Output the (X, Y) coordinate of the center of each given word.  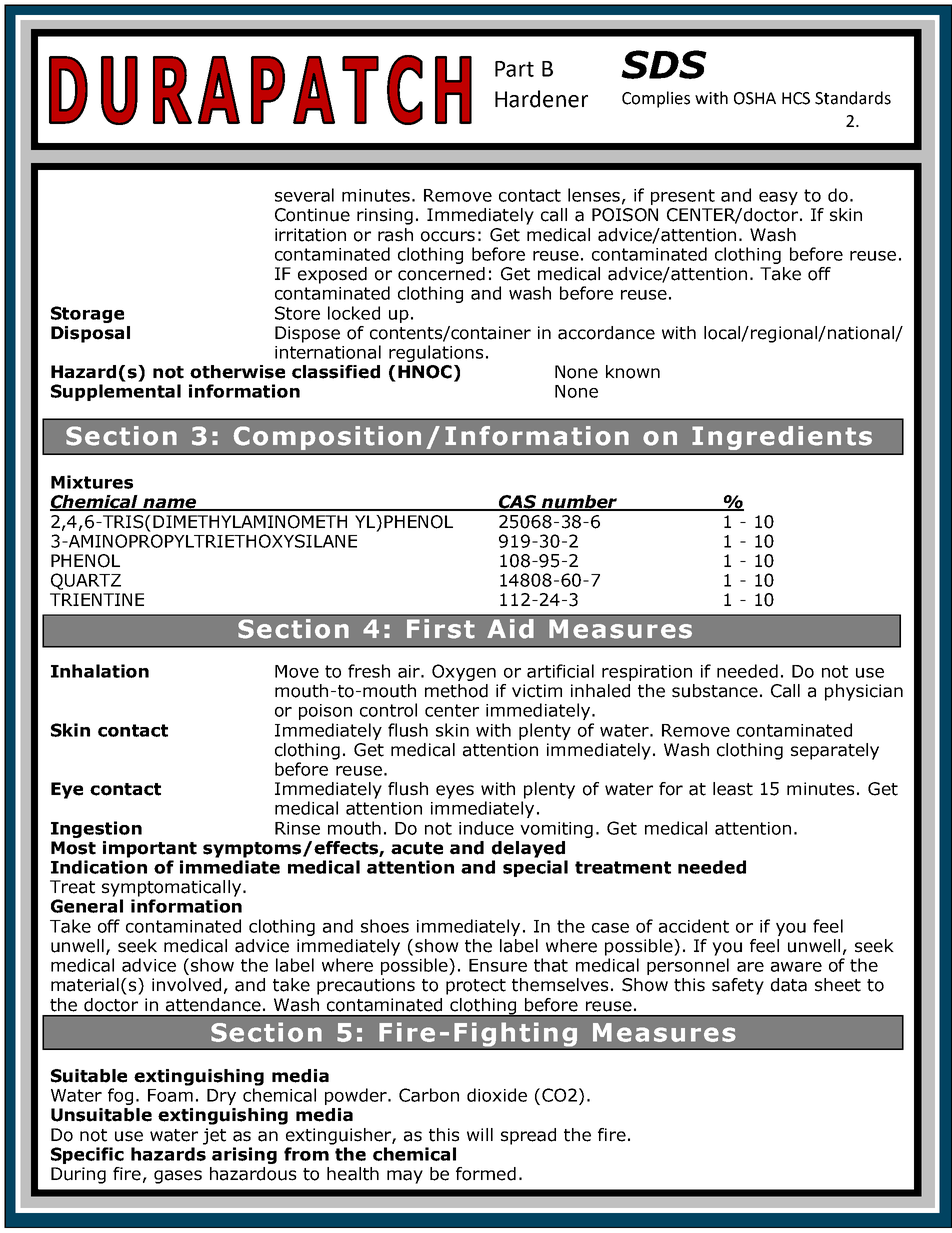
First (441, 629)
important (150, 849)
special (535, 868)
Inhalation (100, 671)
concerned (441, 274)
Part (514, 69)
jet (214, 1136)
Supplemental (116, 392)
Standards (853, 98)
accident (694, 926)
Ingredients (782, 438)
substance (715, 691)
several (304, 195)
